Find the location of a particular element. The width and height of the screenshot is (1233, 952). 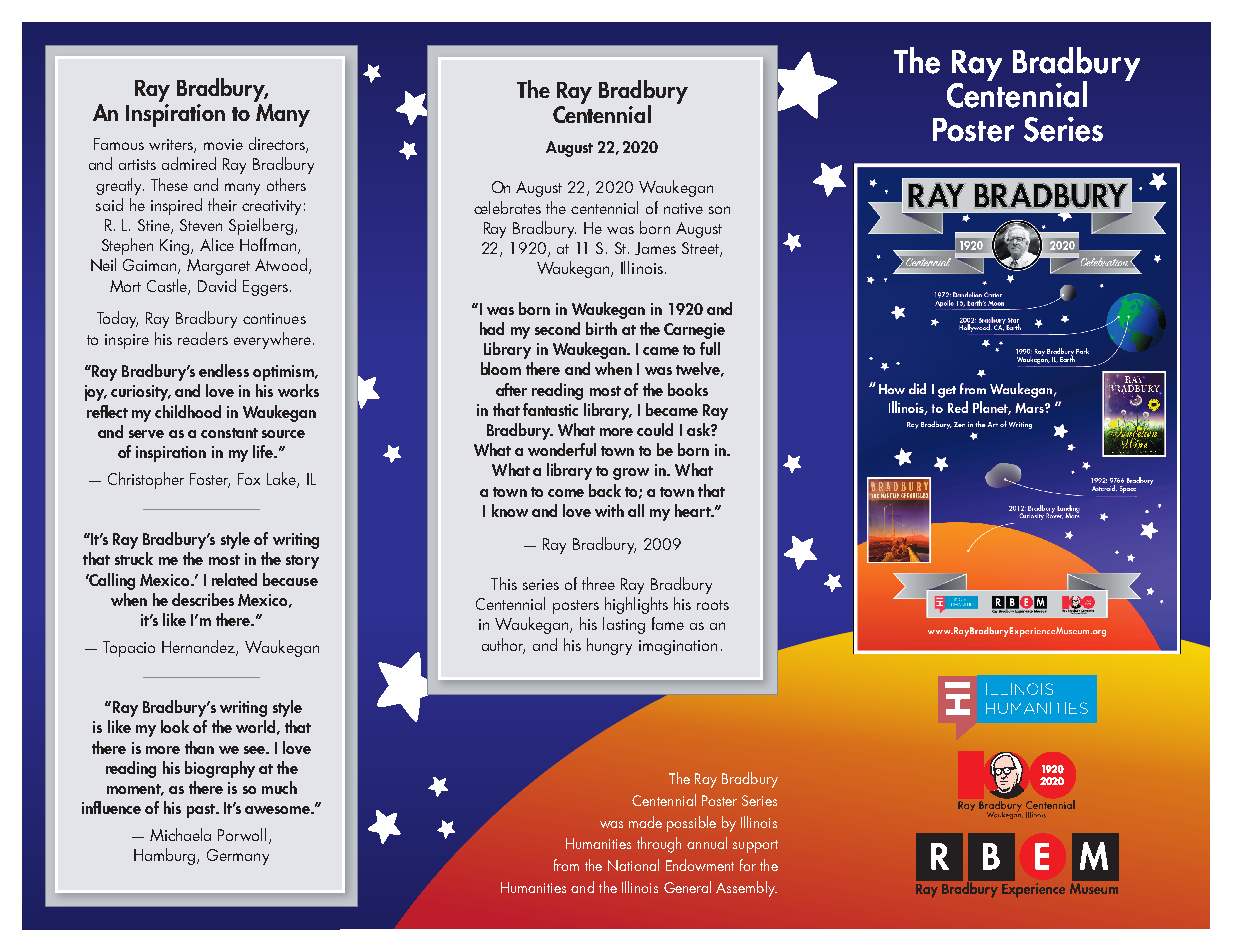

look is located at coordinates (175, 726).
